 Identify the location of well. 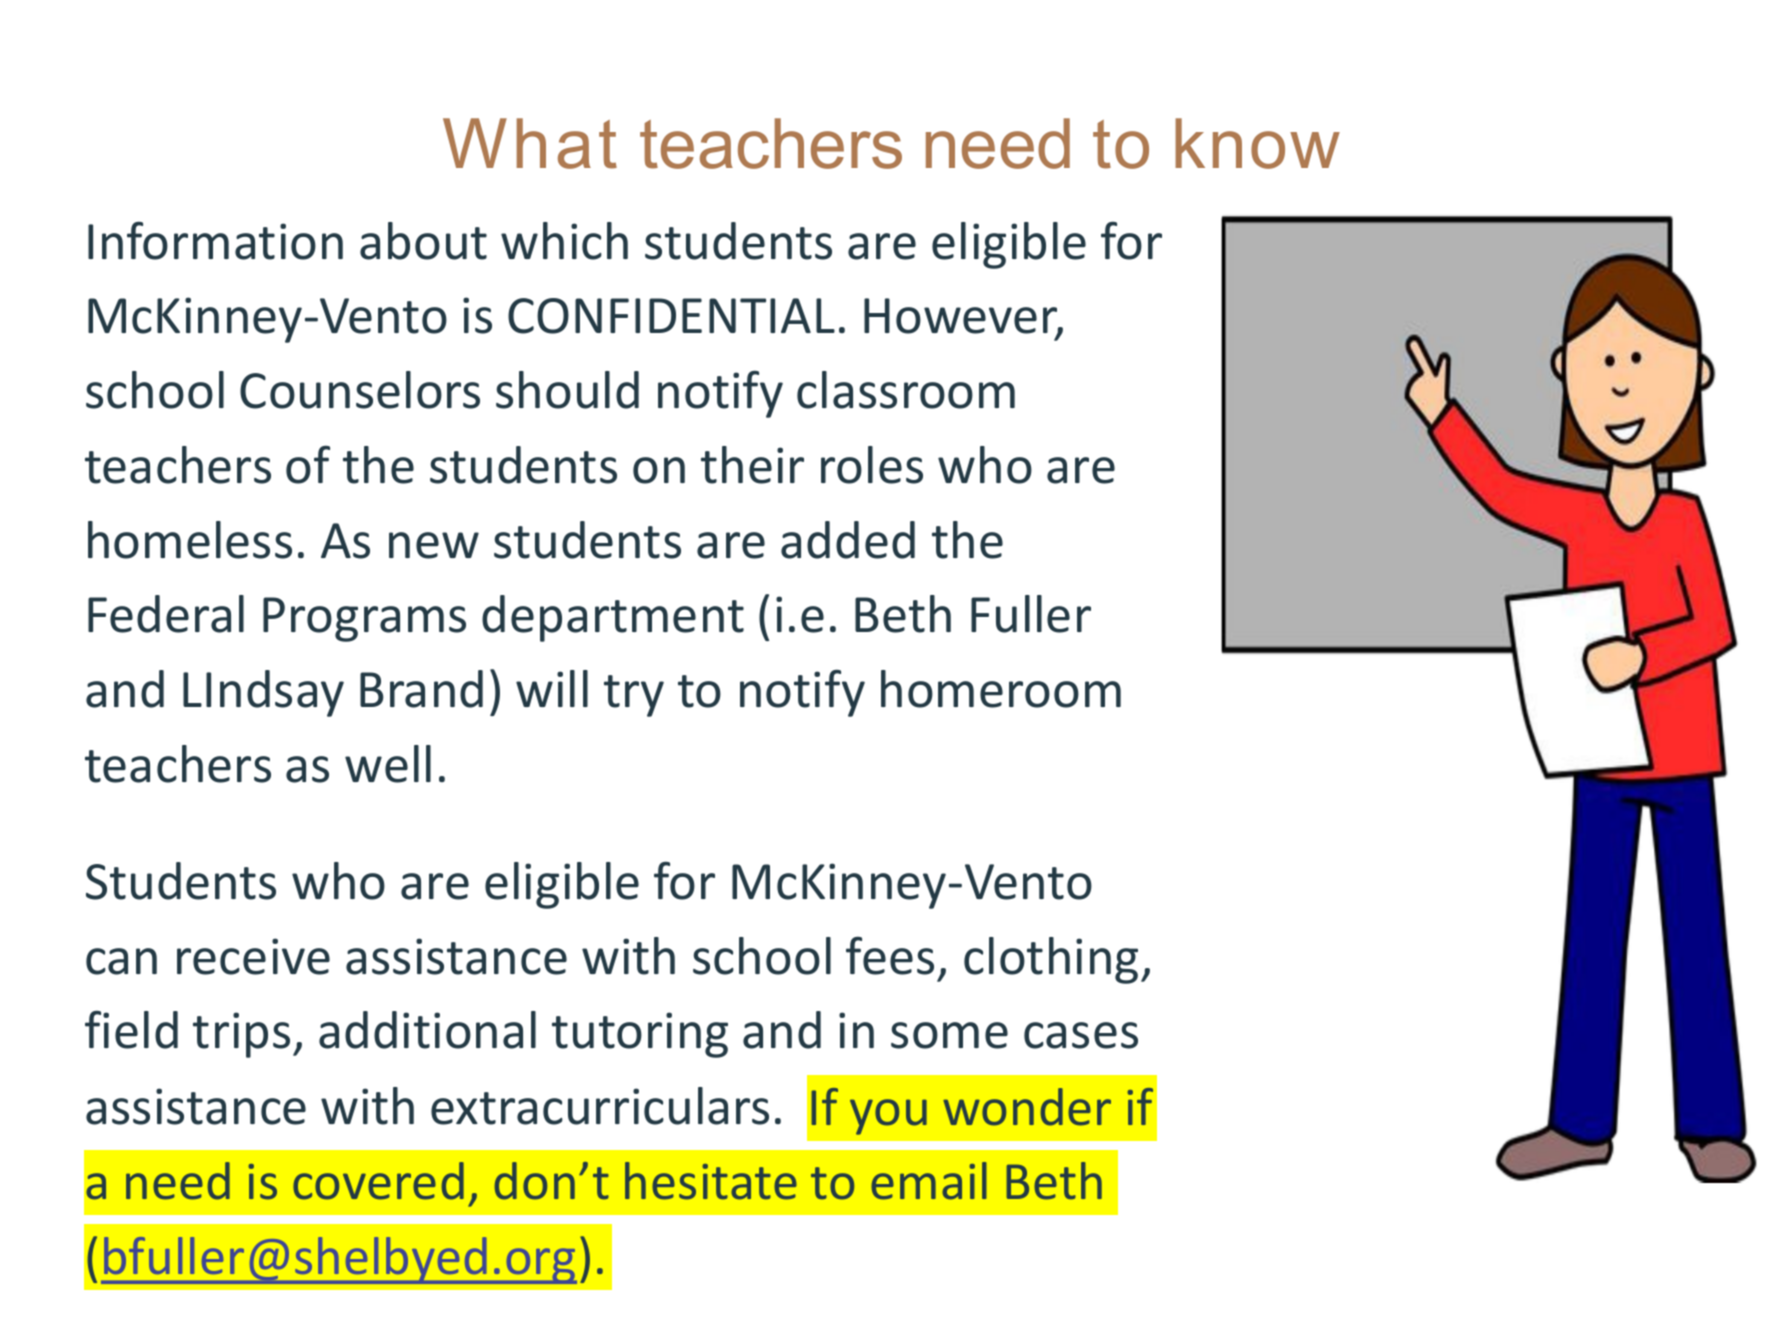
(388, 764).
